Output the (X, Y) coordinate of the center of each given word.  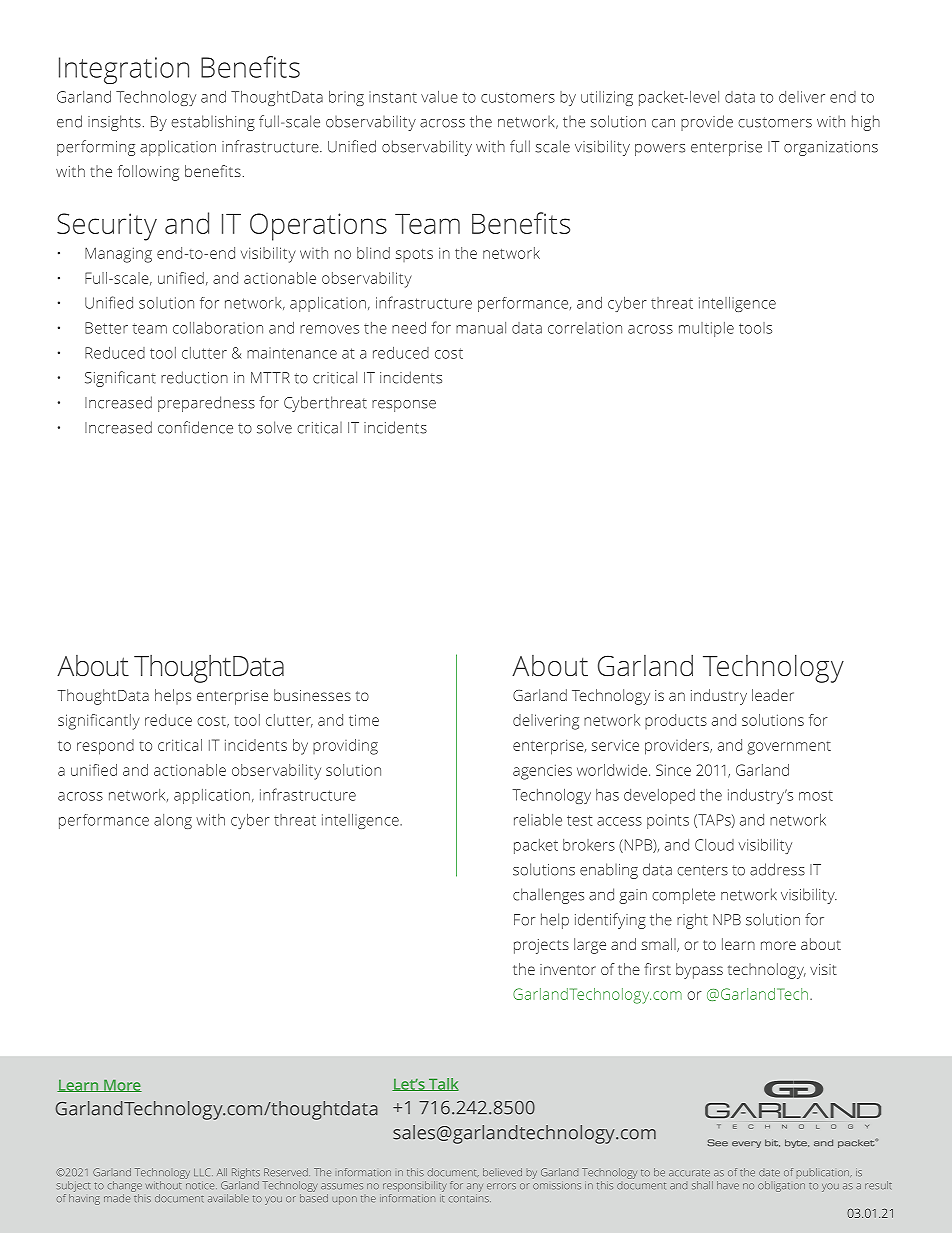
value (439, 97)
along (173, 821)
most (816, 796)
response (404, 406)
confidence (195, 427)
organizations (831, 148)
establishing (213, 123)
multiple (706, 329)
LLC (203, 1172)
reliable (538, 820)
